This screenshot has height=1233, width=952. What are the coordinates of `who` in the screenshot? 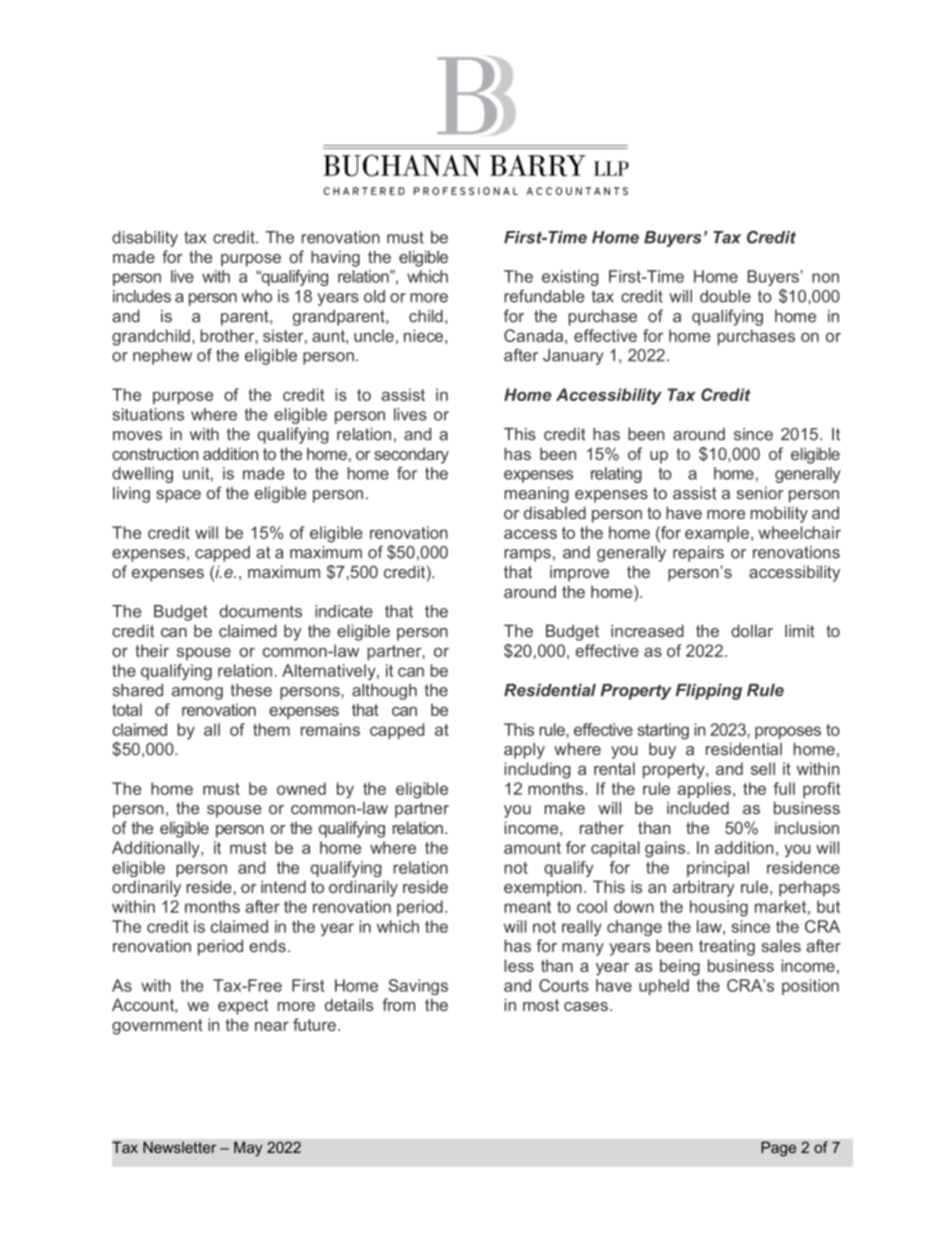 It's located at (257, 296).
